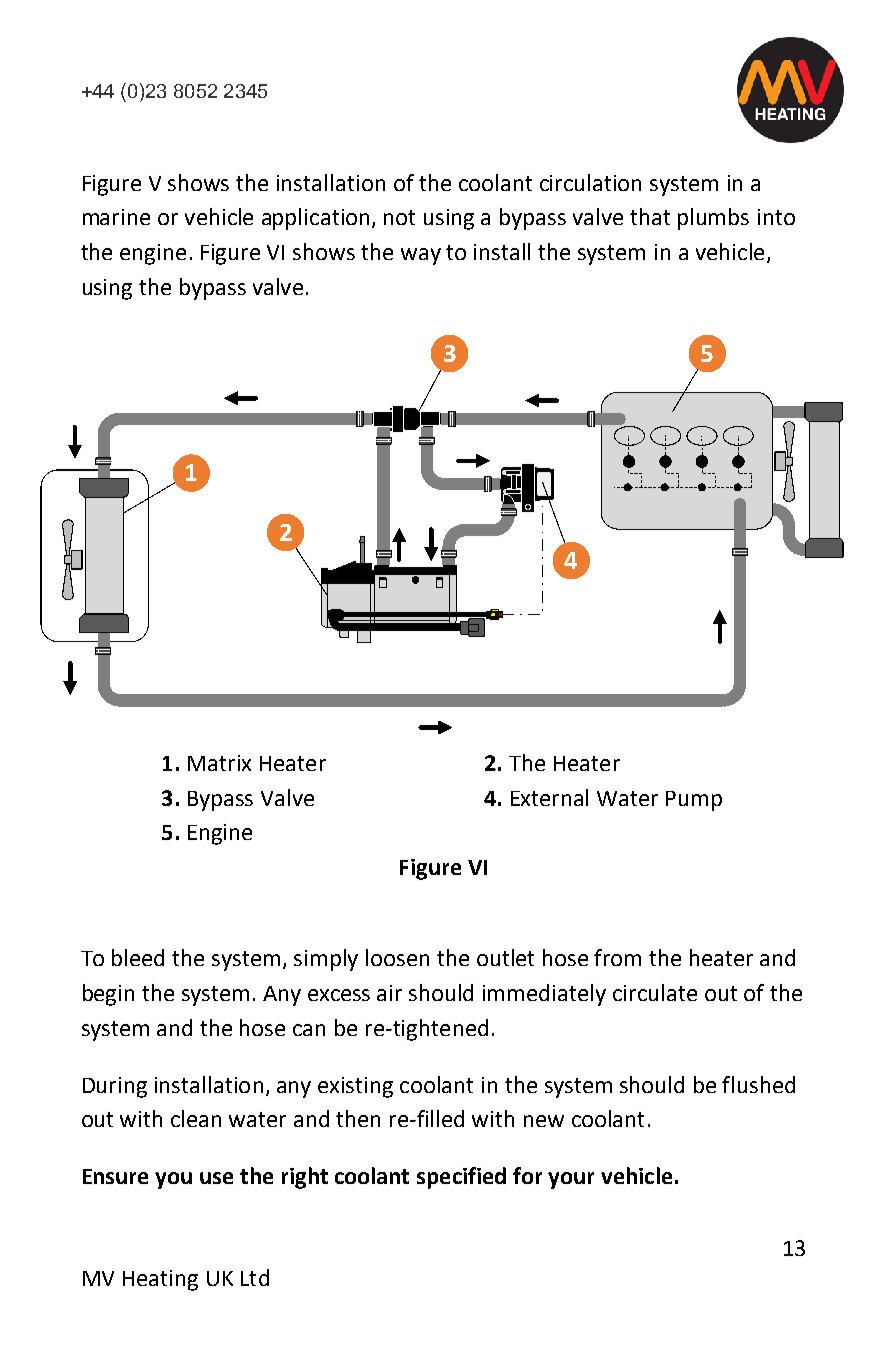  What do you see at coordinates (713, 219) in the screenshot?
I see `plumbs` at bounding box center [713, 219].
